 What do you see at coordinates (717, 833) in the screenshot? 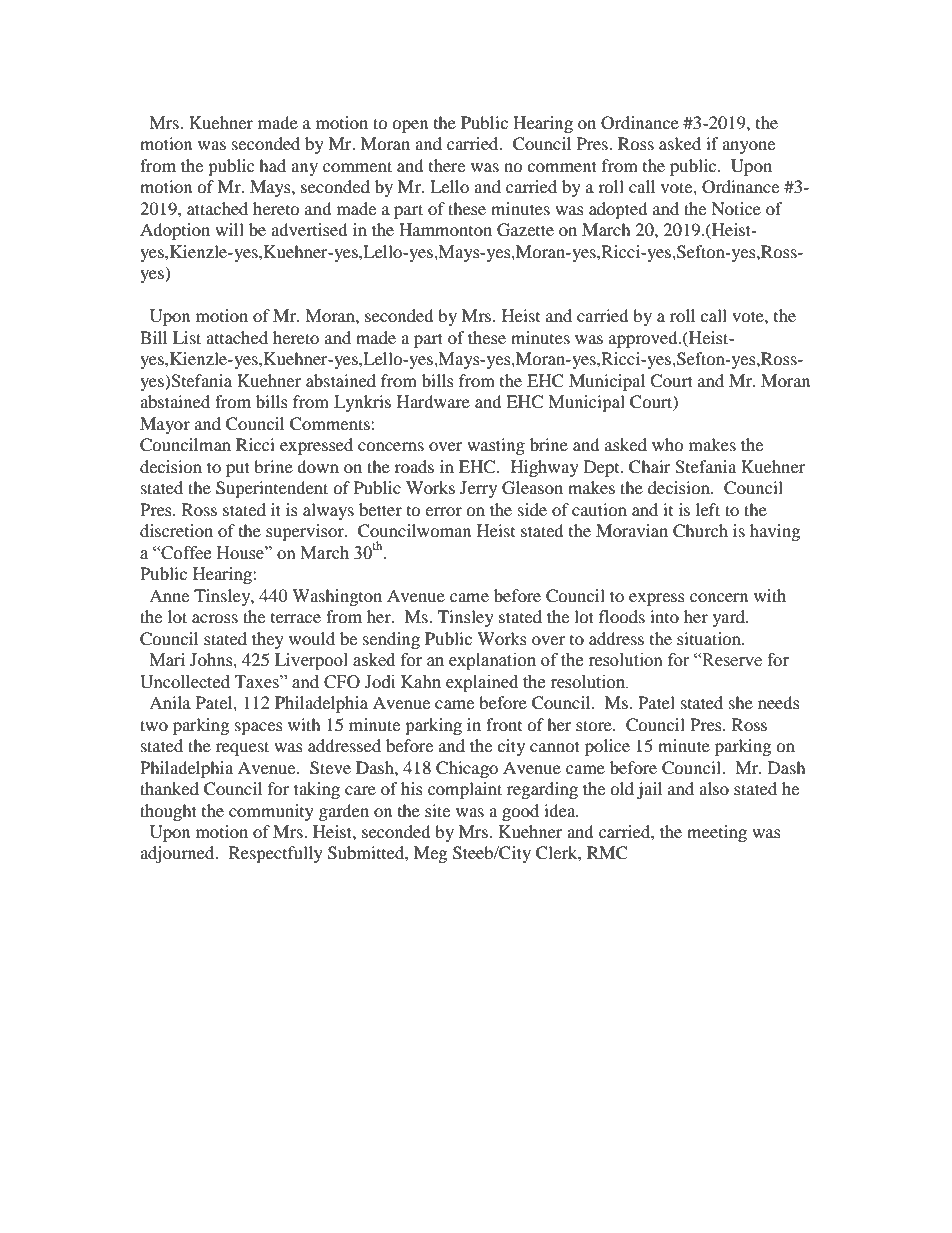
I see `meeting` at bounding box center [717, 833].
